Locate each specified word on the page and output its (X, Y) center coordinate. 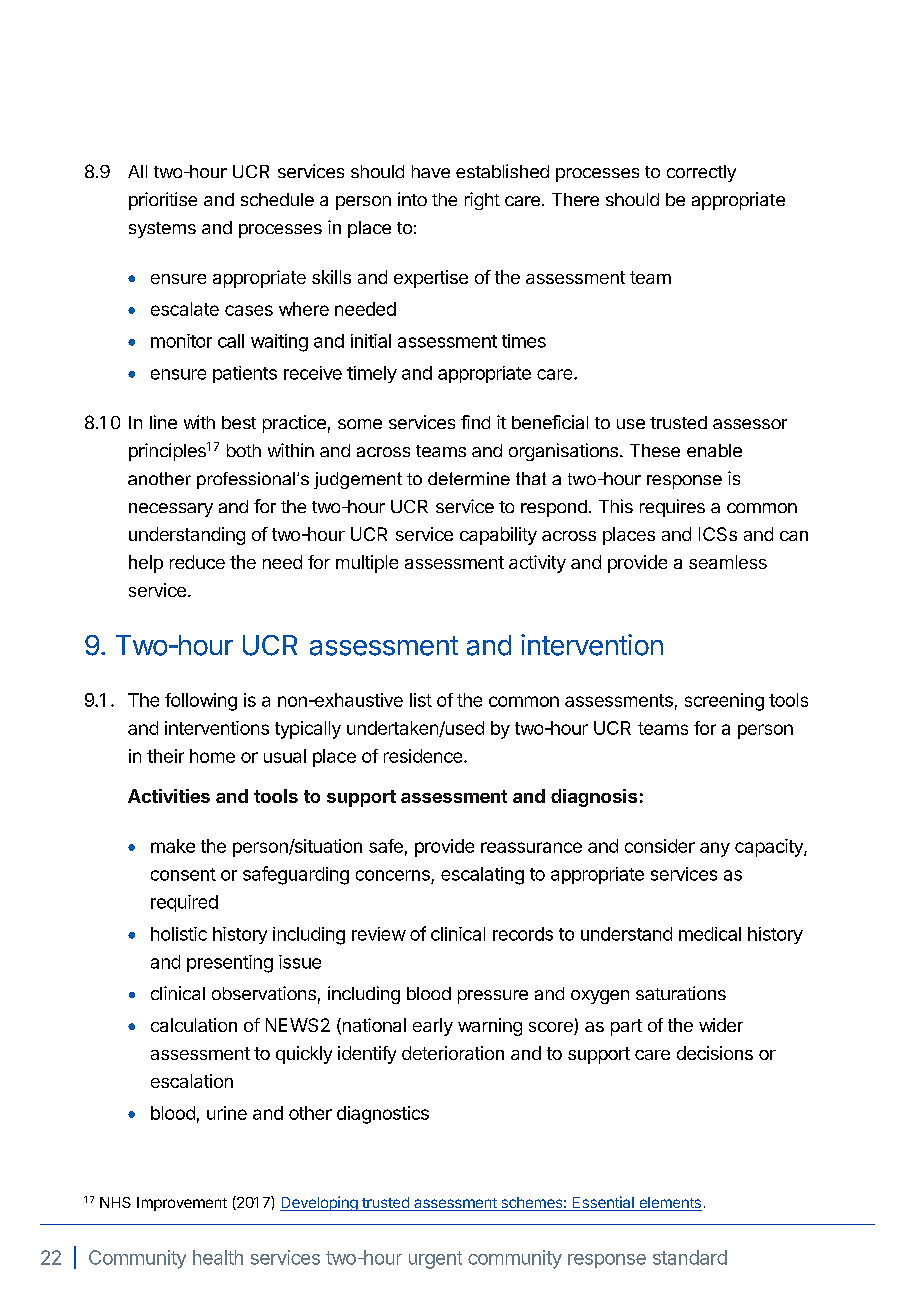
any (715, 849)
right (482, 201)
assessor (750, 424)
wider (721, 1025)
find (475, 422)
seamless (728, 562)
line (163, 422)
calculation (194, 1025)
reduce (197, 562)
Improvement (182, 1204)
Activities (169, 796)
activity (537, 564)
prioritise (163, 201)
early (433, 1027)
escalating (482, 876)
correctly (701, 173)
